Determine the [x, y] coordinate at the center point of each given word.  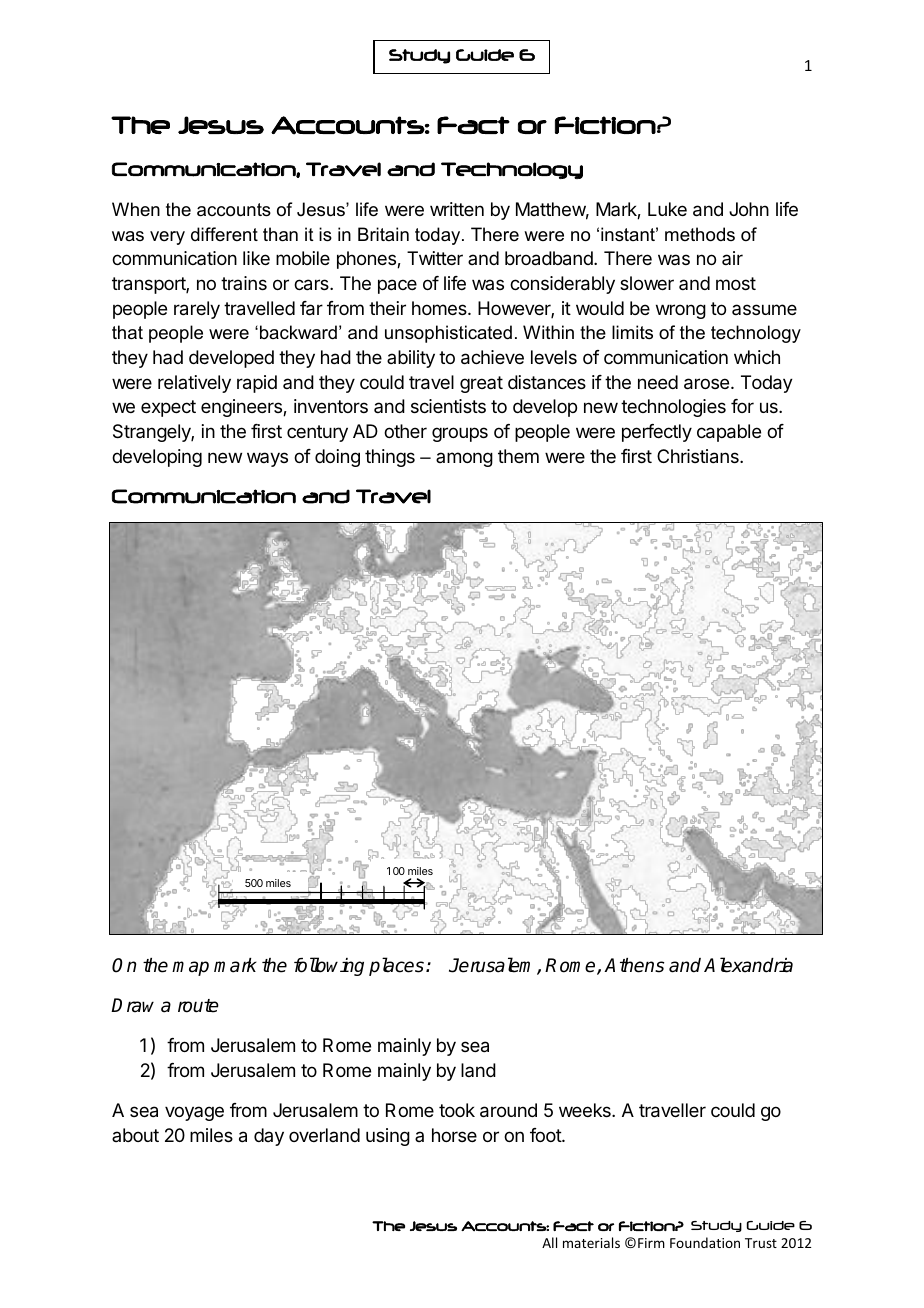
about [135, 1135]
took [457, 1110]
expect [168, 408]
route [198, 1006]
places [396, 966]
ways [267, 459]
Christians [699, 456]
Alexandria [748, 965]
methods [700, 234]
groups [460, 434]
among [464, 459]
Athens [634, 965]
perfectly [657, 433]
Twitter [435, 258]
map [190, 968]
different [224, 234]
